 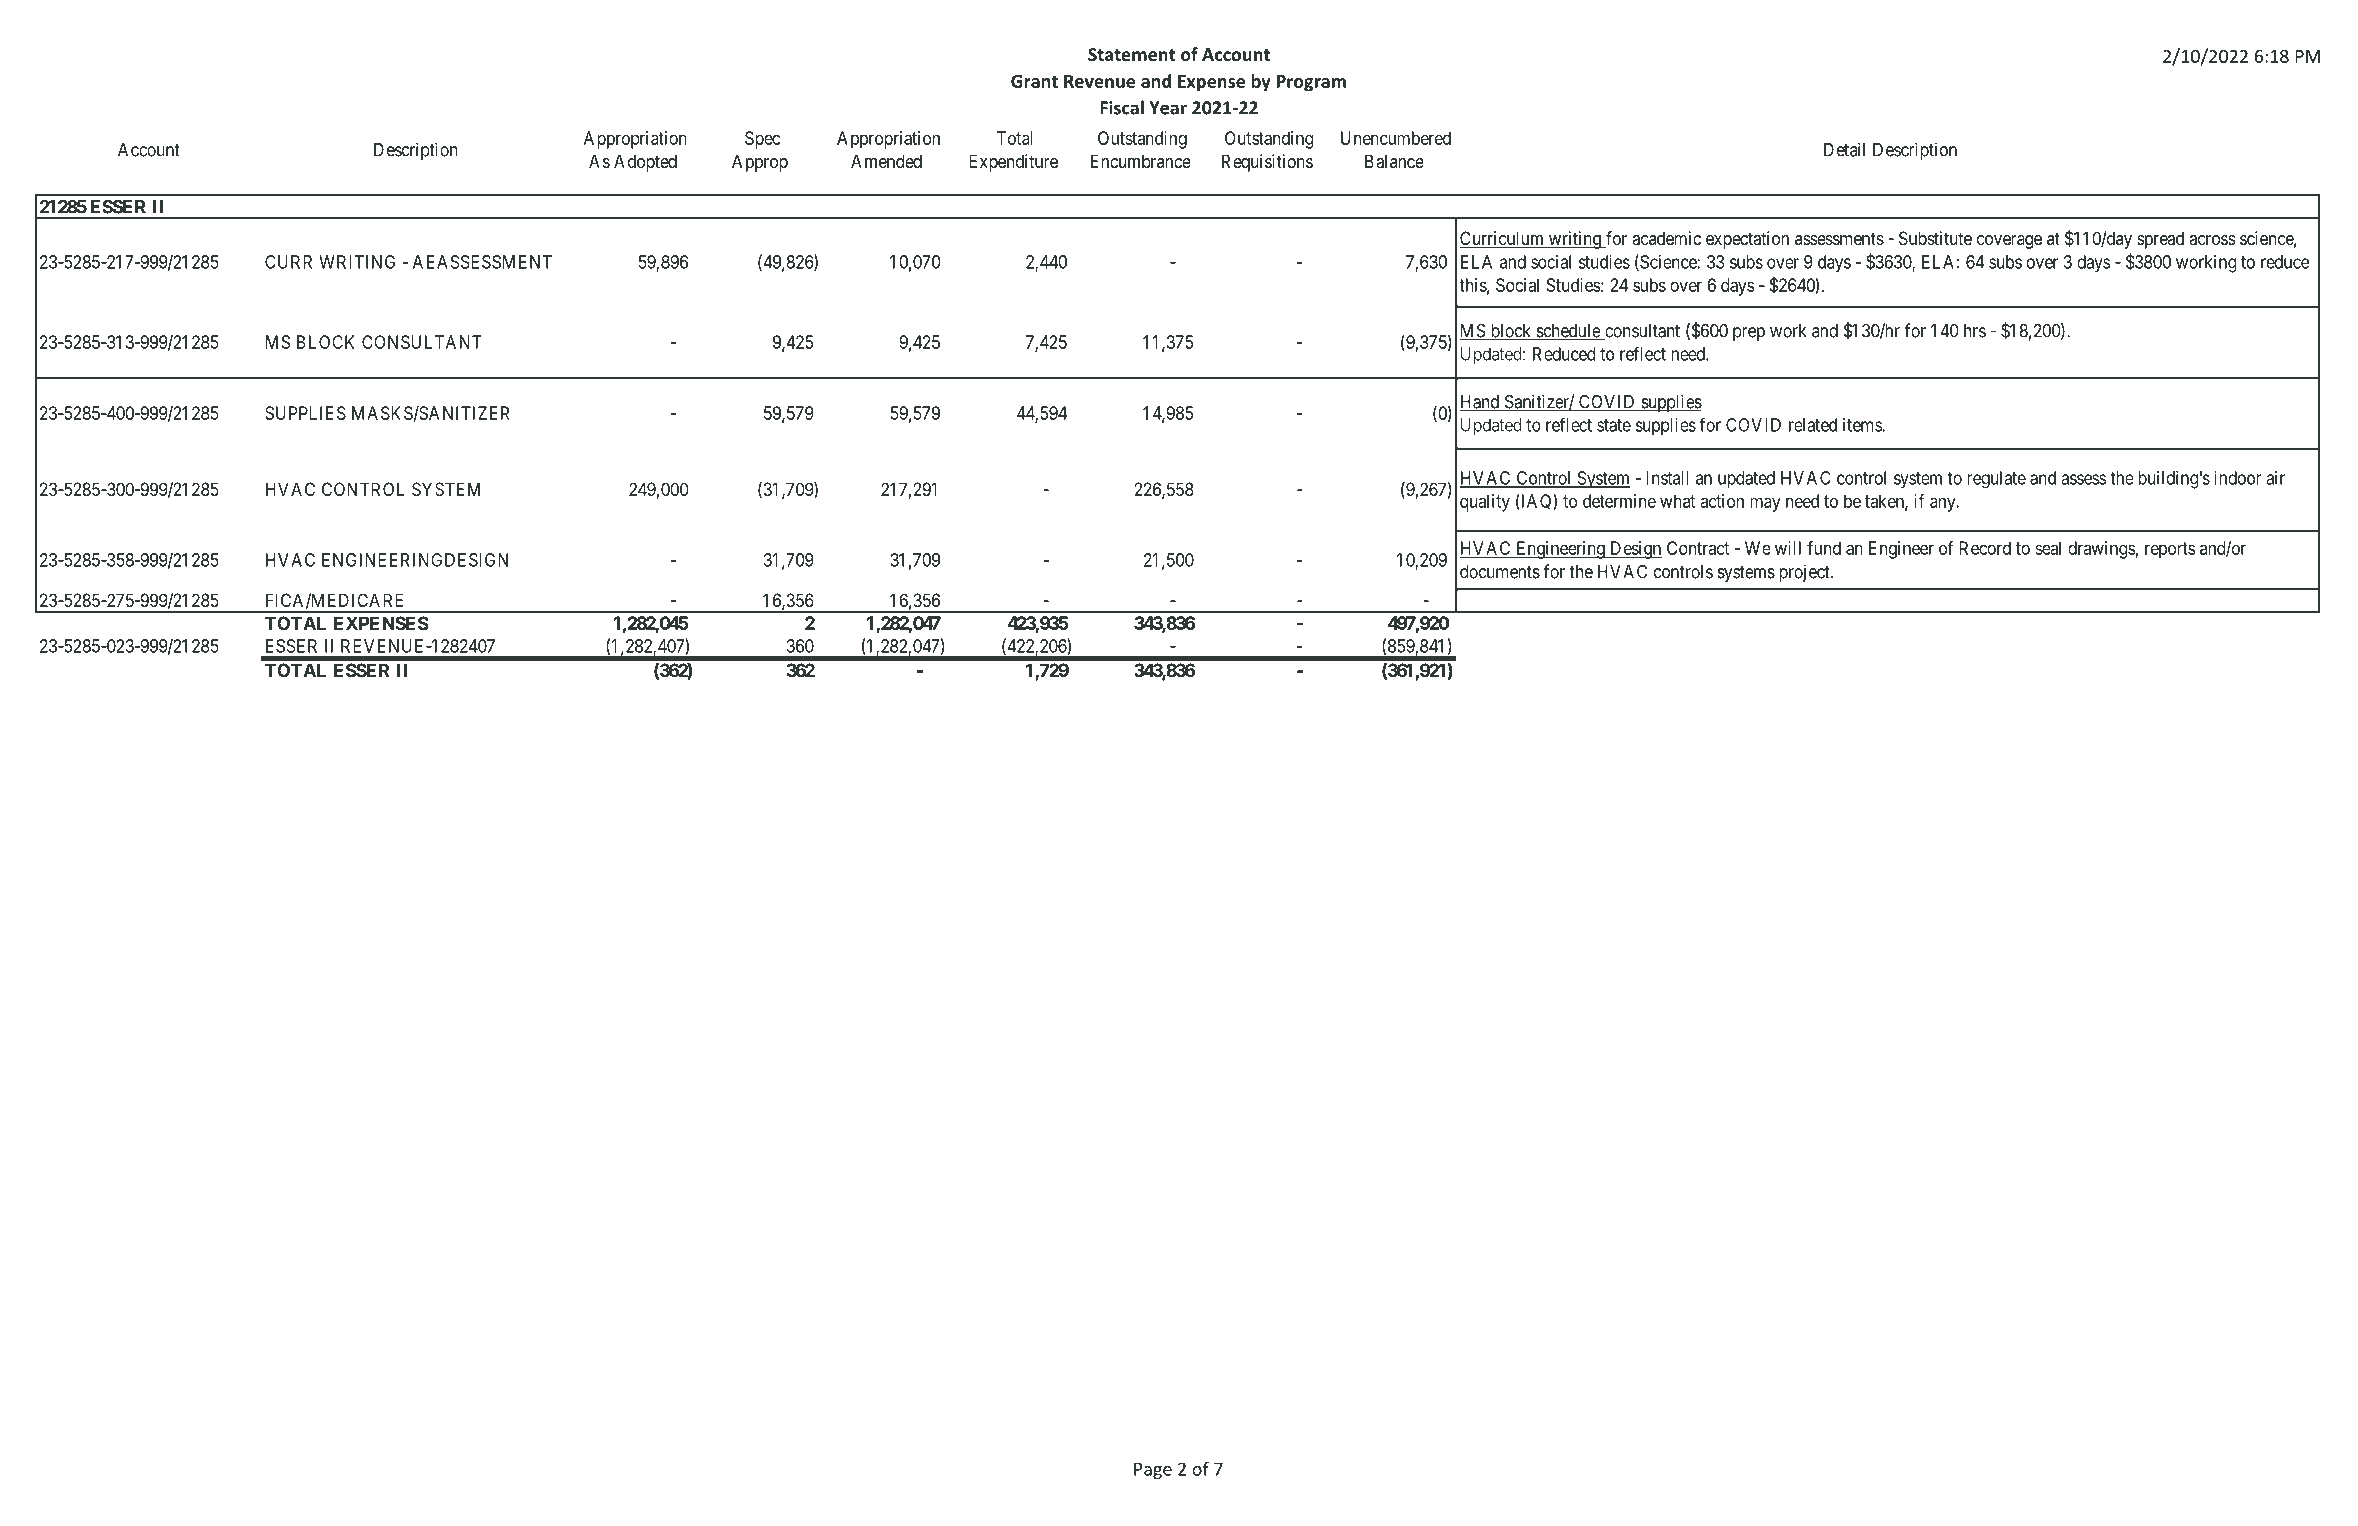 I want to click on will, so click(x=1788, y=548).
